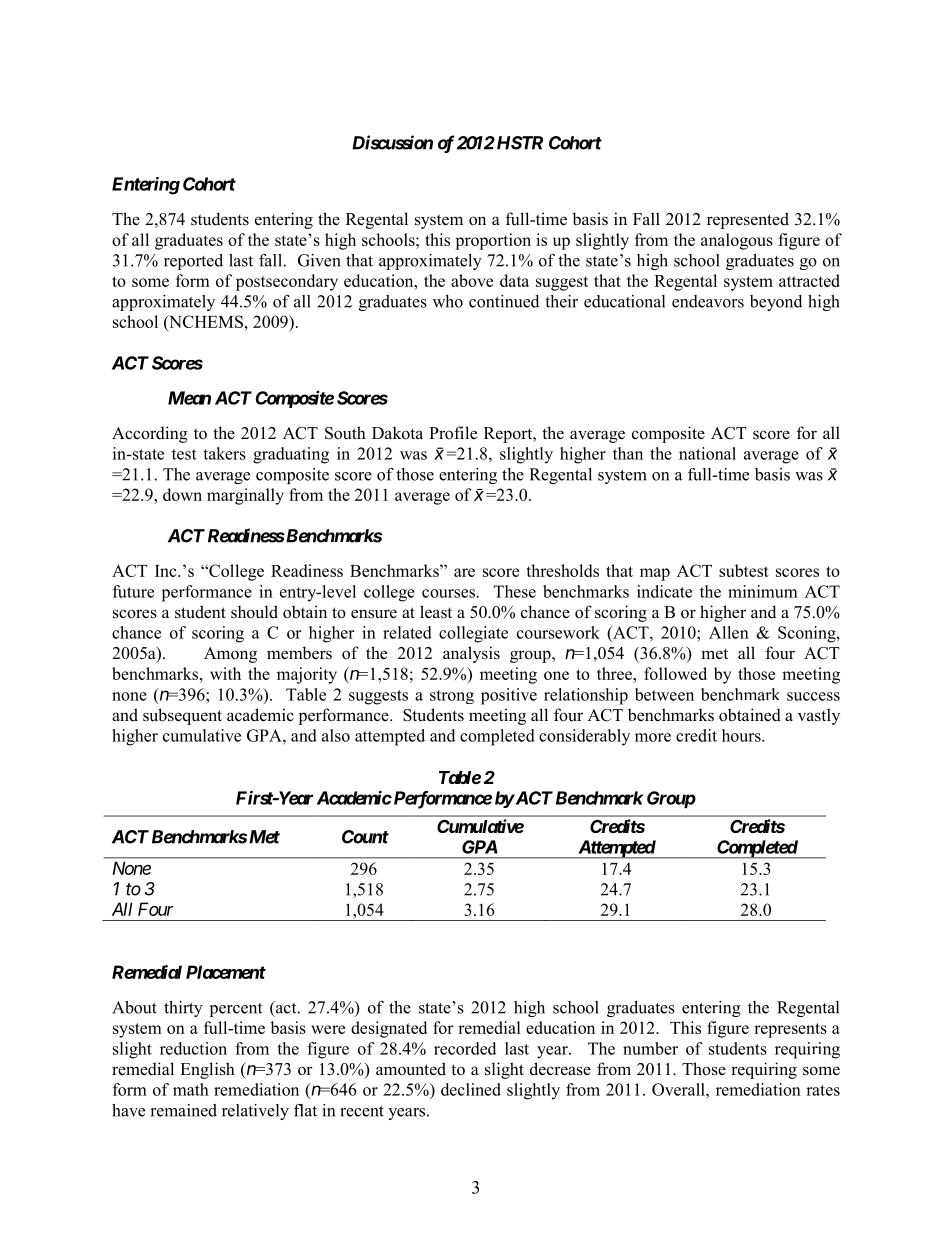  I want to click on declined, so click(471, 1089).
